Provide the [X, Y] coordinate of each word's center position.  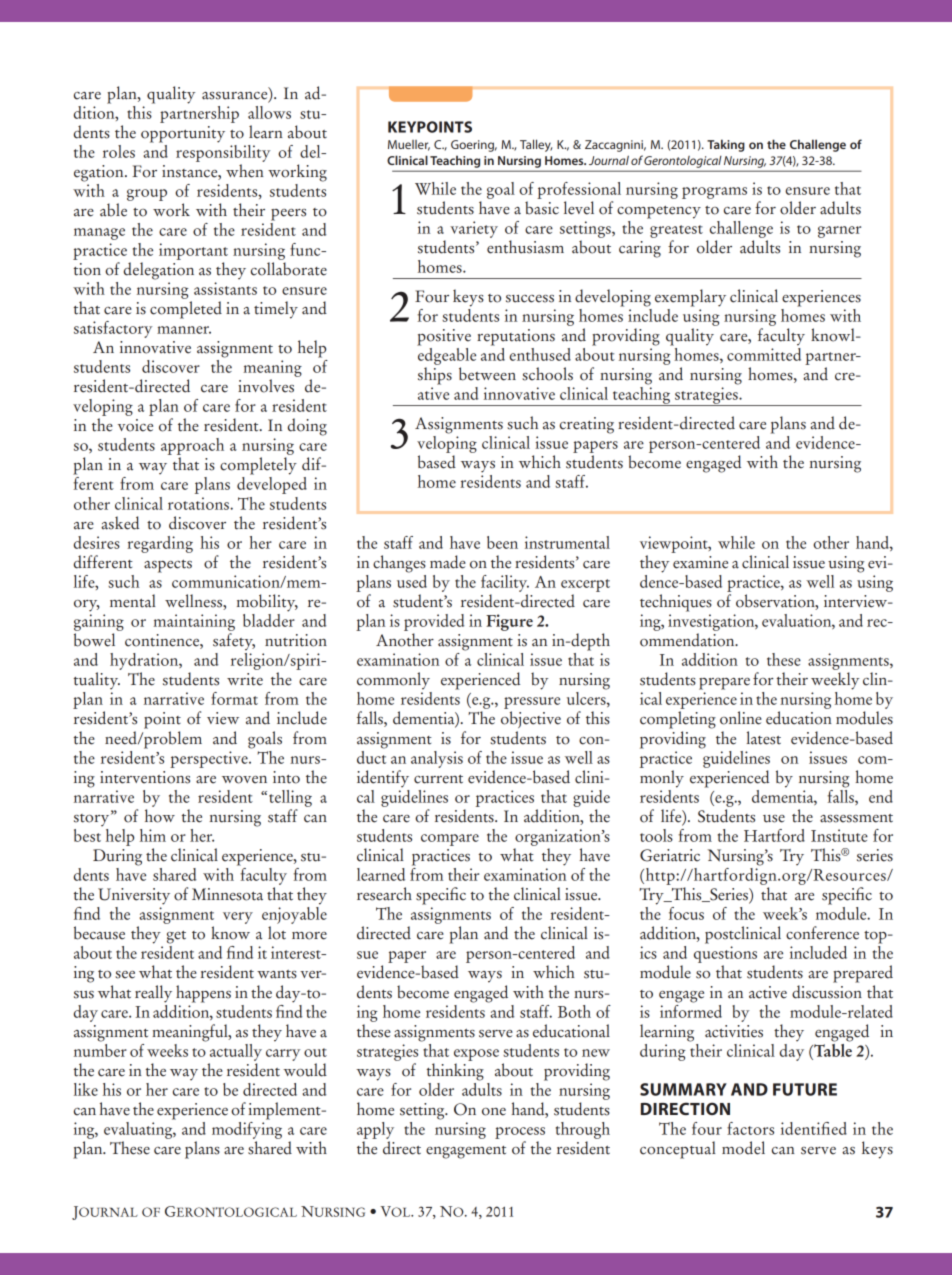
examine [700, 562]
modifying [247, 1129]
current [438, 779]
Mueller [409, 145]
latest [764, 738]
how [160, 816]
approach [192, 446]
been [502, 542]
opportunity [183, 134]
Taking [726, 145]
